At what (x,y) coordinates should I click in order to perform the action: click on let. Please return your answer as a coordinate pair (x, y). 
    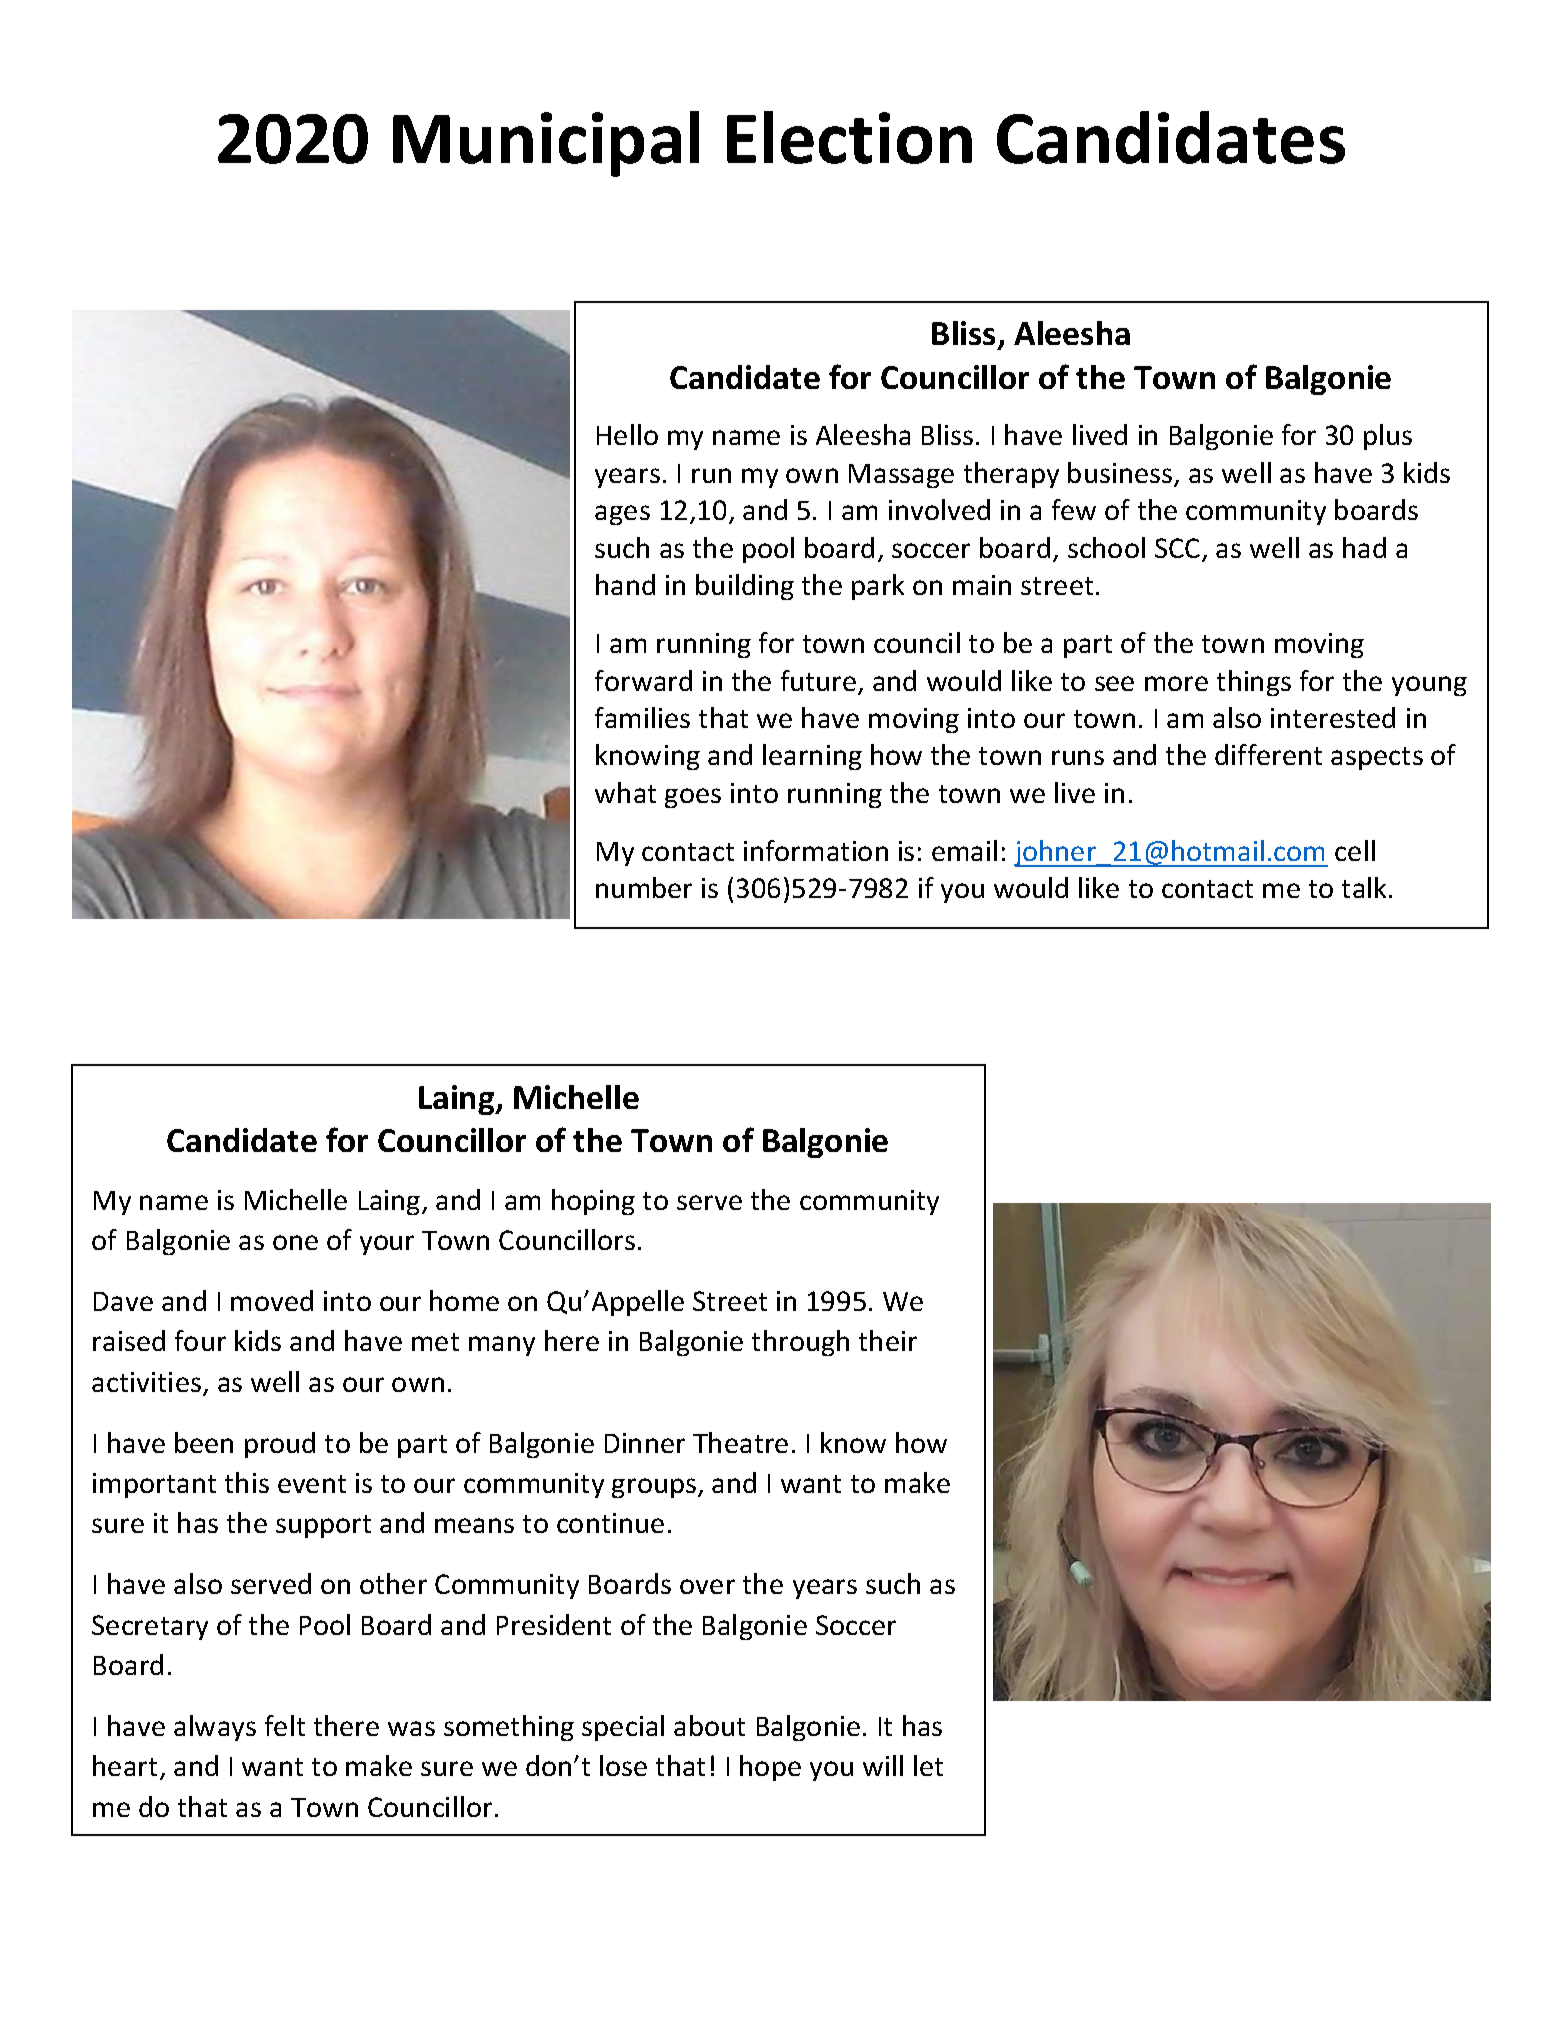
    Looking at the image, I should click on (928, 1765).
